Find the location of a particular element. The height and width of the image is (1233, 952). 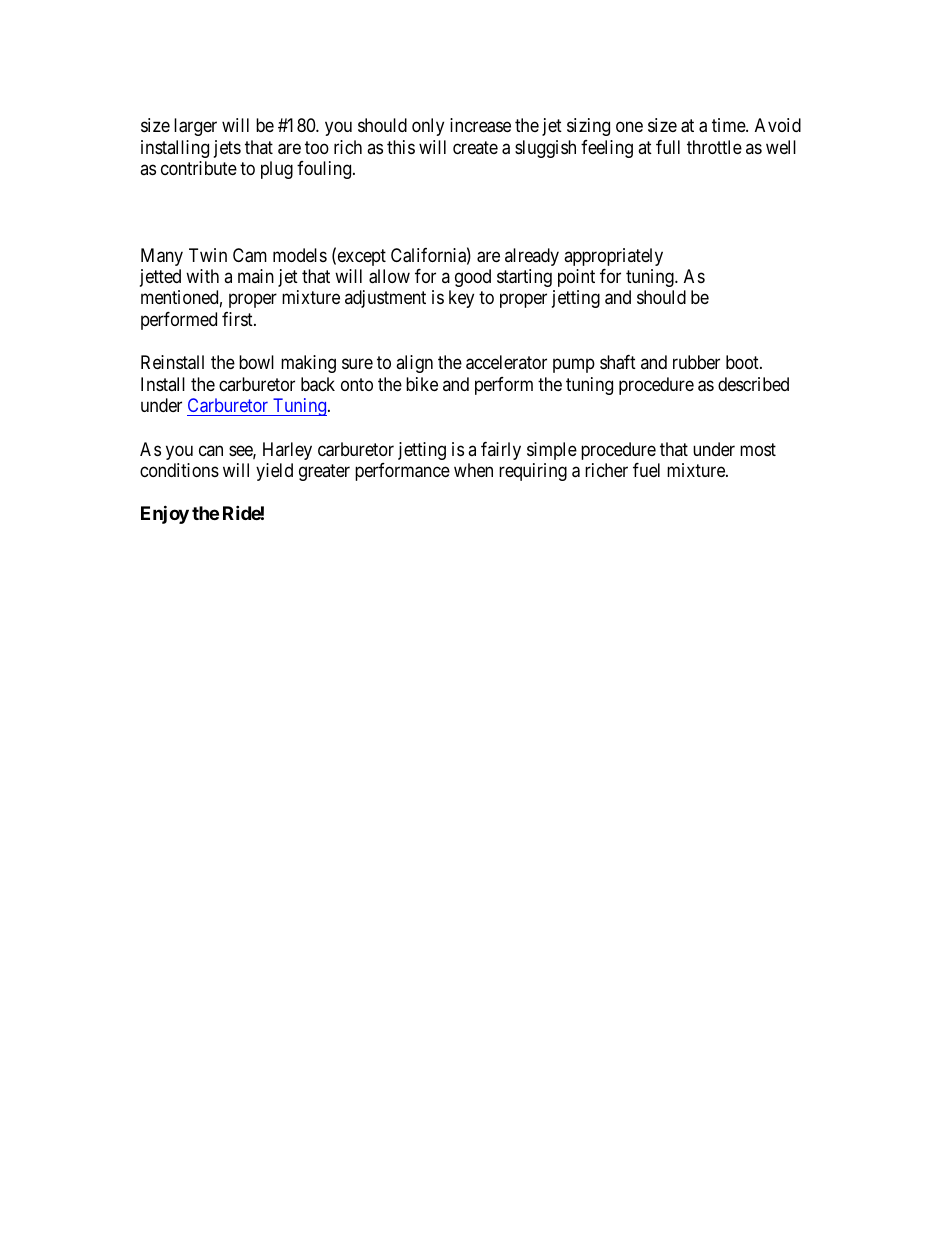

jets is located at coordinates (227, 149).
